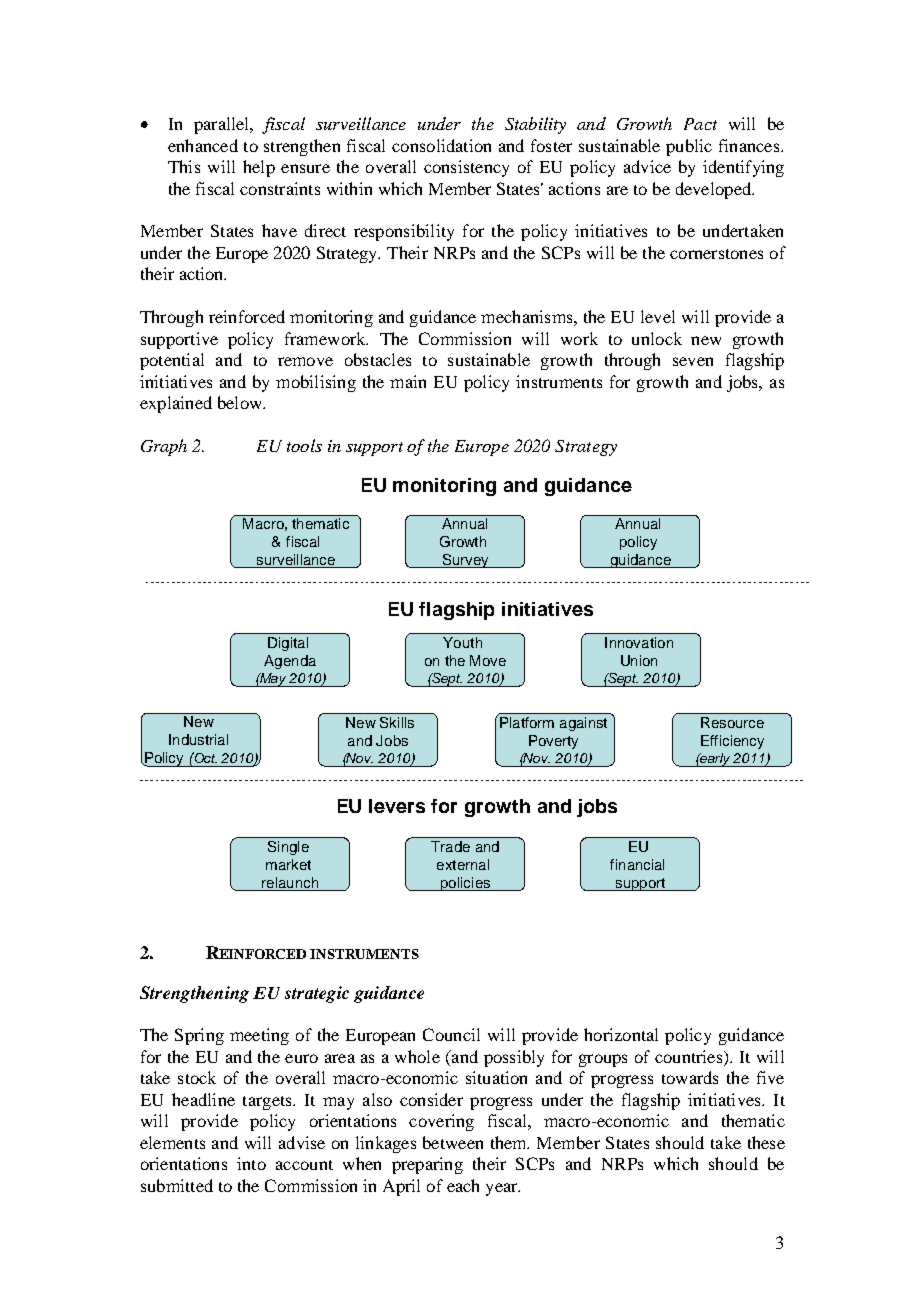  What do you see at coordinates (693, 361) in the screenshot?
I see `seven` at bounding box center [693, 361].
